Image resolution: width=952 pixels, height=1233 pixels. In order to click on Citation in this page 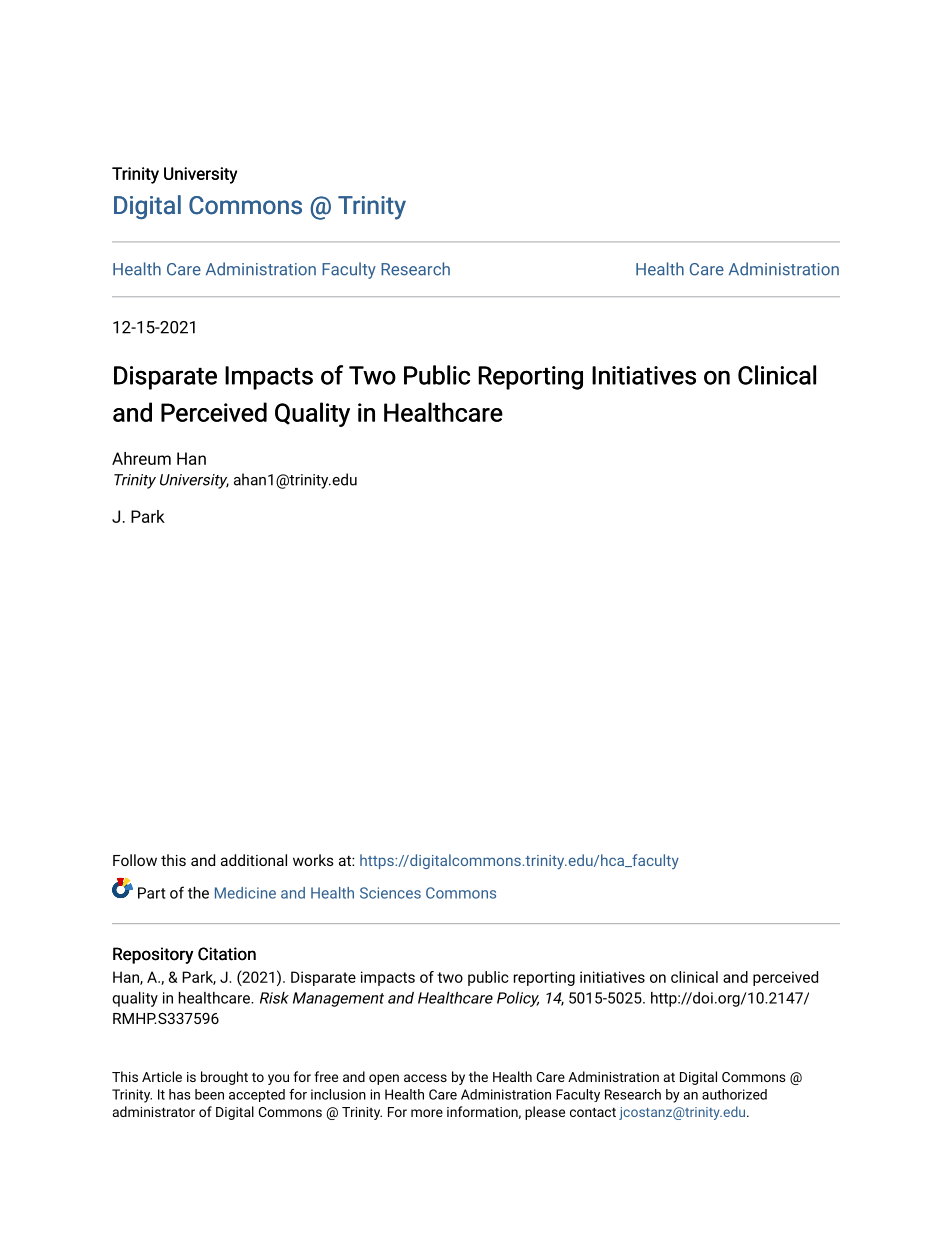, I will do `click(227, 954)`.
